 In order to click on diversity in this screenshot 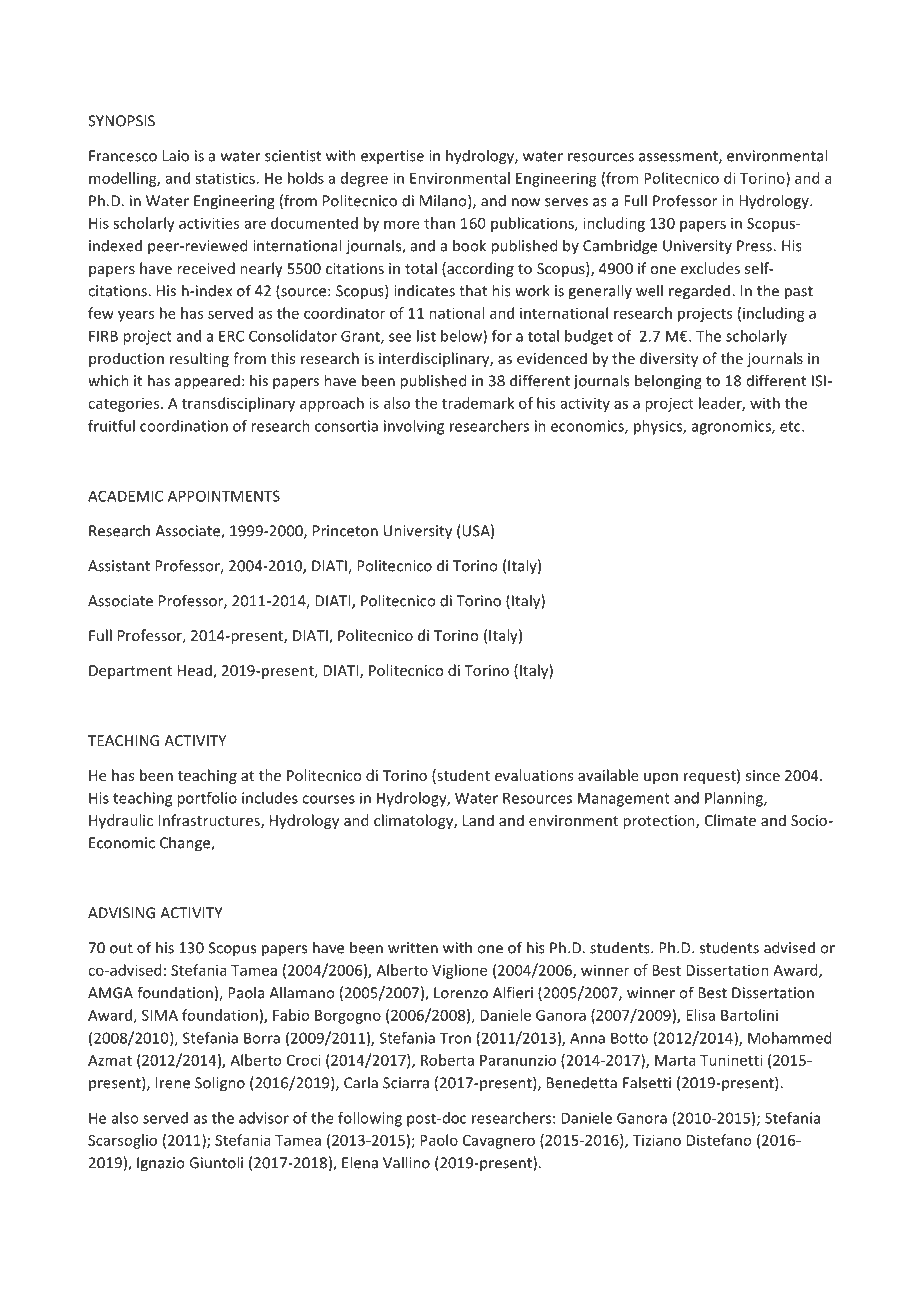, I will do `click(669, 359)`.
